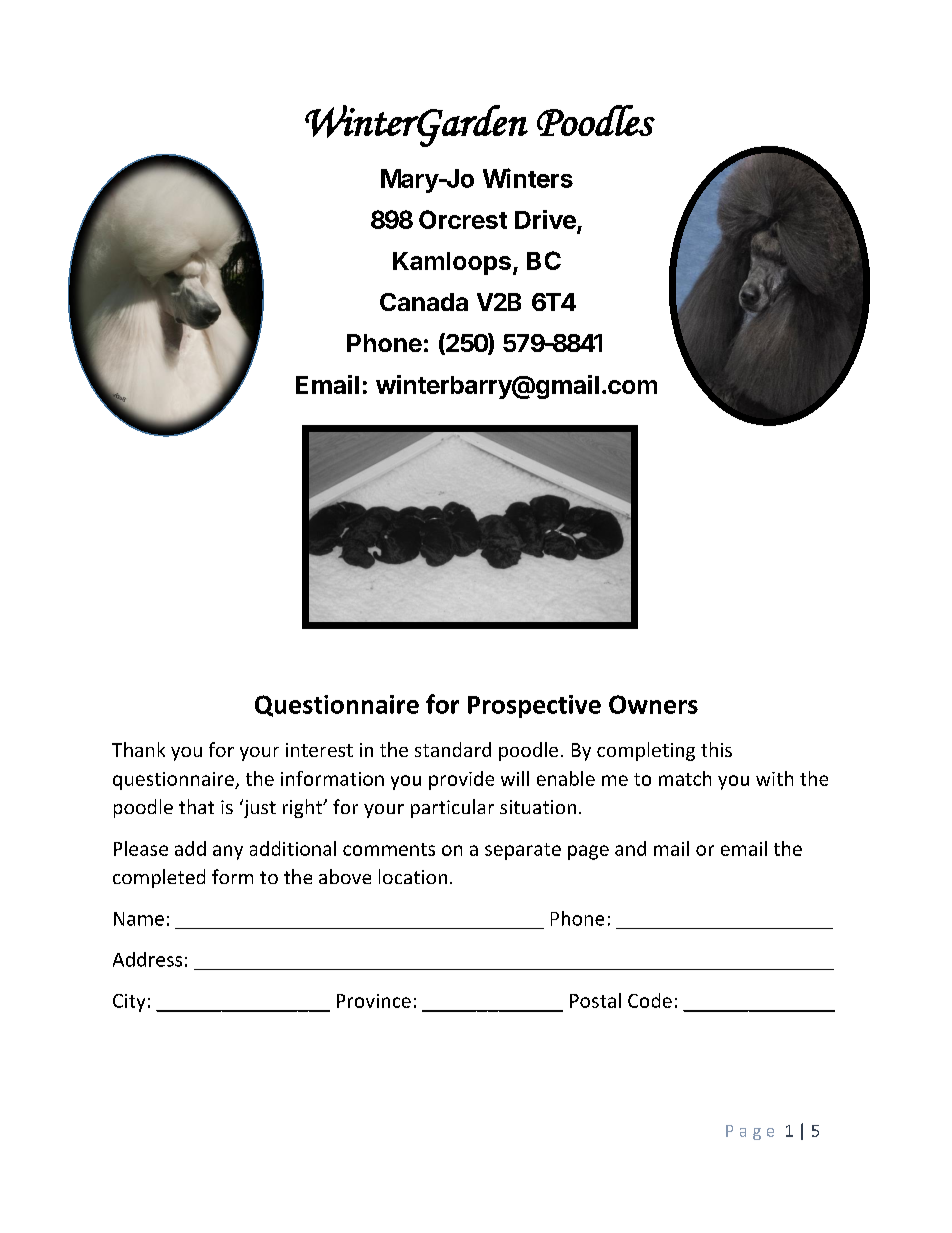  Describe the element at coordinates (138, 749) in the image. I see `Thank` at that location.
